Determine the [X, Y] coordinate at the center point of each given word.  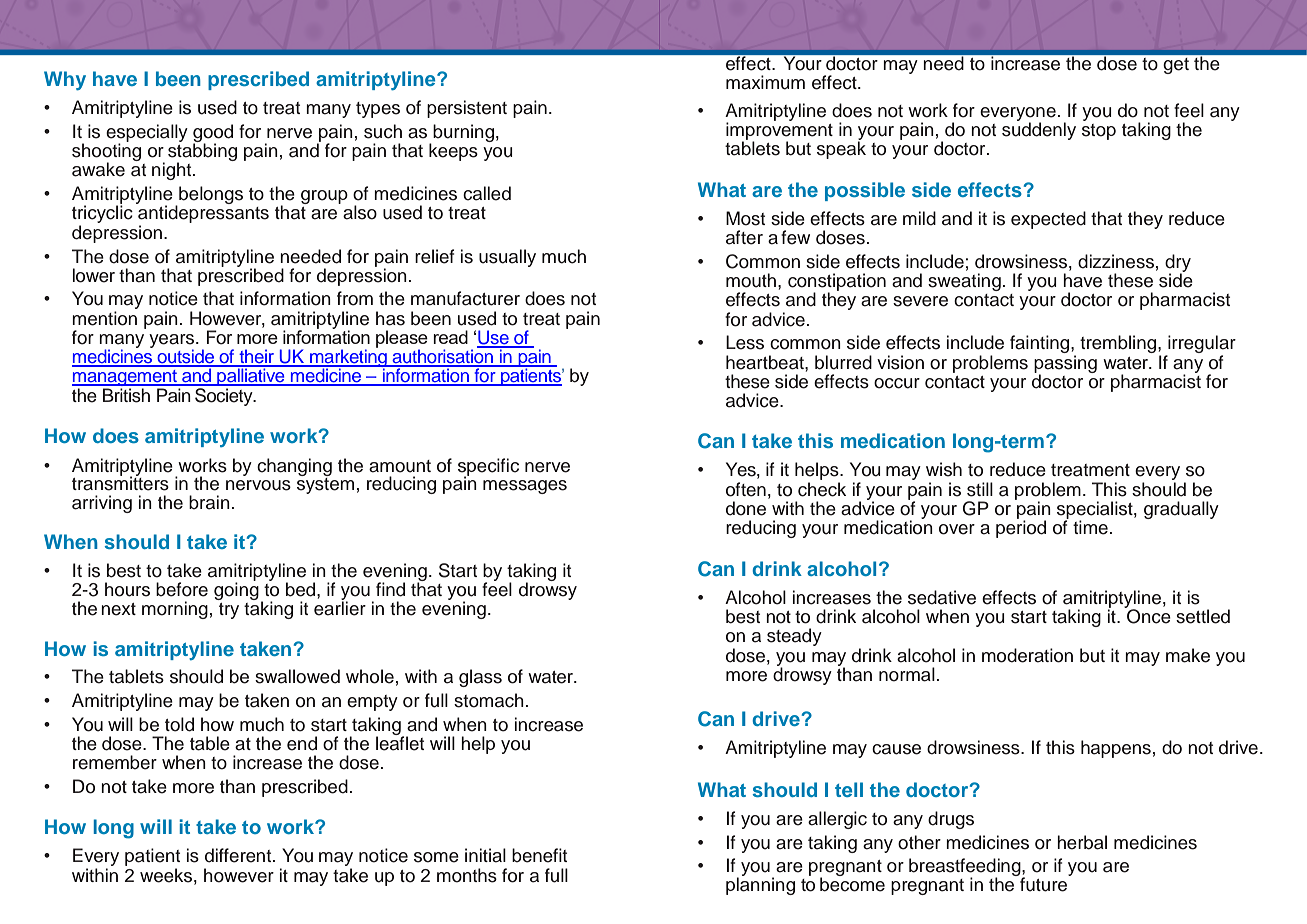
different [239, 855]
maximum [765, 82]
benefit [539, 855]
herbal [1082, 842]
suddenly [1039, 130]
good [213, 134]
